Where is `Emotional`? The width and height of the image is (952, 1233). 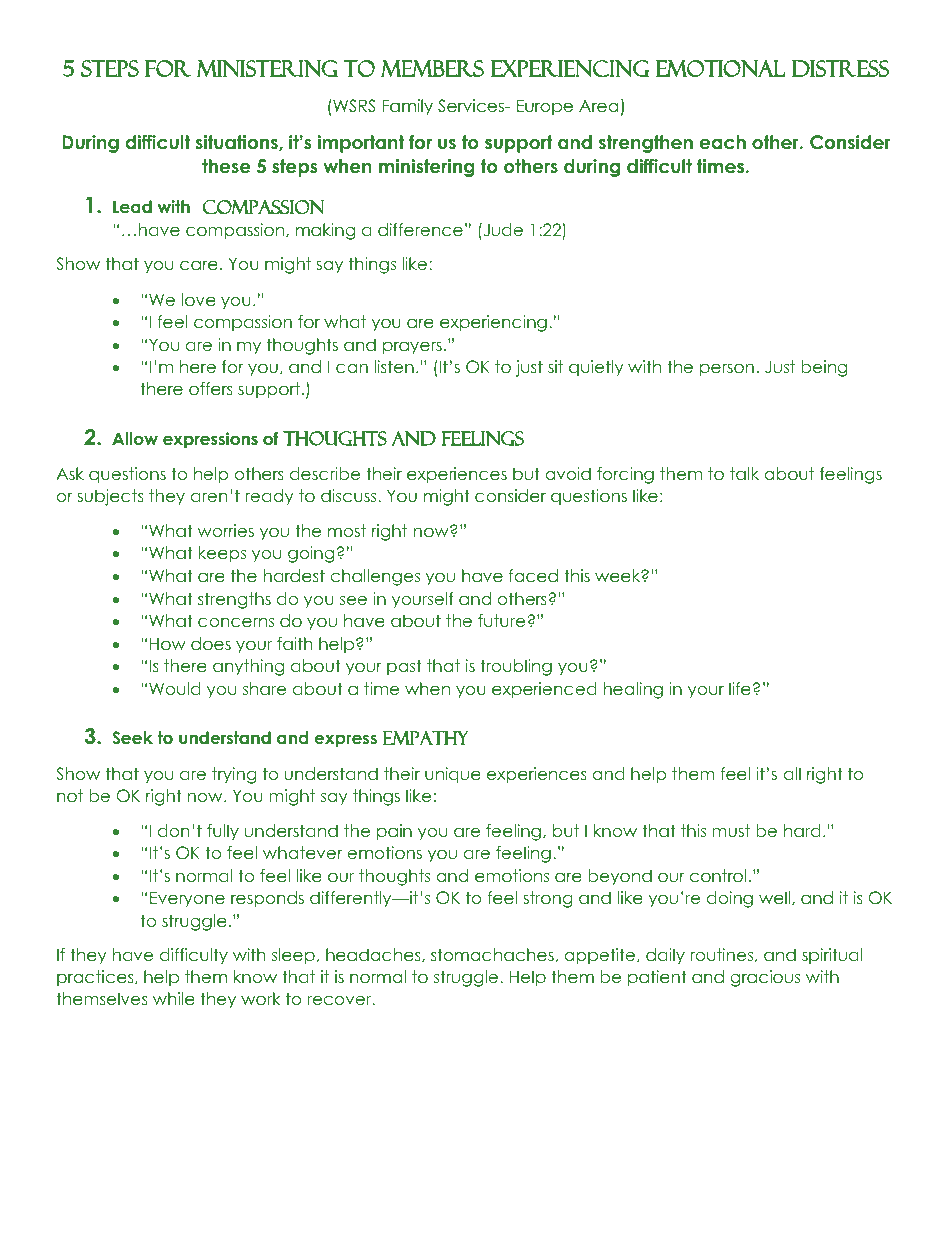
Emotional is located at coordinates (720, 68).
